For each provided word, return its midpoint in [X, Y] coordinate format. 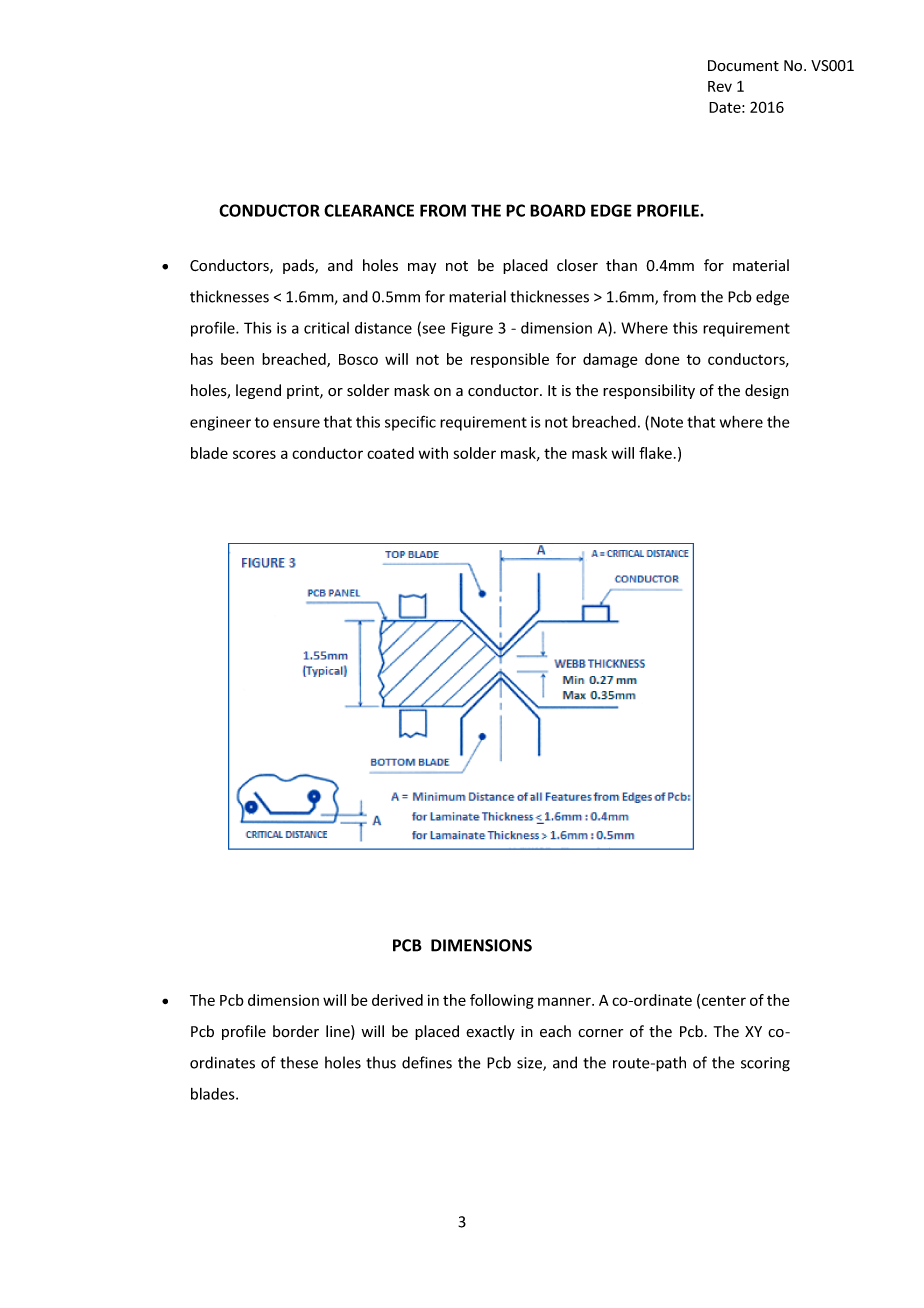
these [299, 1062]
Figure [472, 329]
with [433, 453]
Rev [720, 86]
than [621, 265]
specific [410, 423]
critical [326, 328]
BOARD [558, 210]
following [502, 1001]
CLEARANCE [369, 210]
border [296, 1031]
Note [667, 422]
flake [655, 453]
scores [254, 454]
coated [390, 453]
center [724, 1001]
